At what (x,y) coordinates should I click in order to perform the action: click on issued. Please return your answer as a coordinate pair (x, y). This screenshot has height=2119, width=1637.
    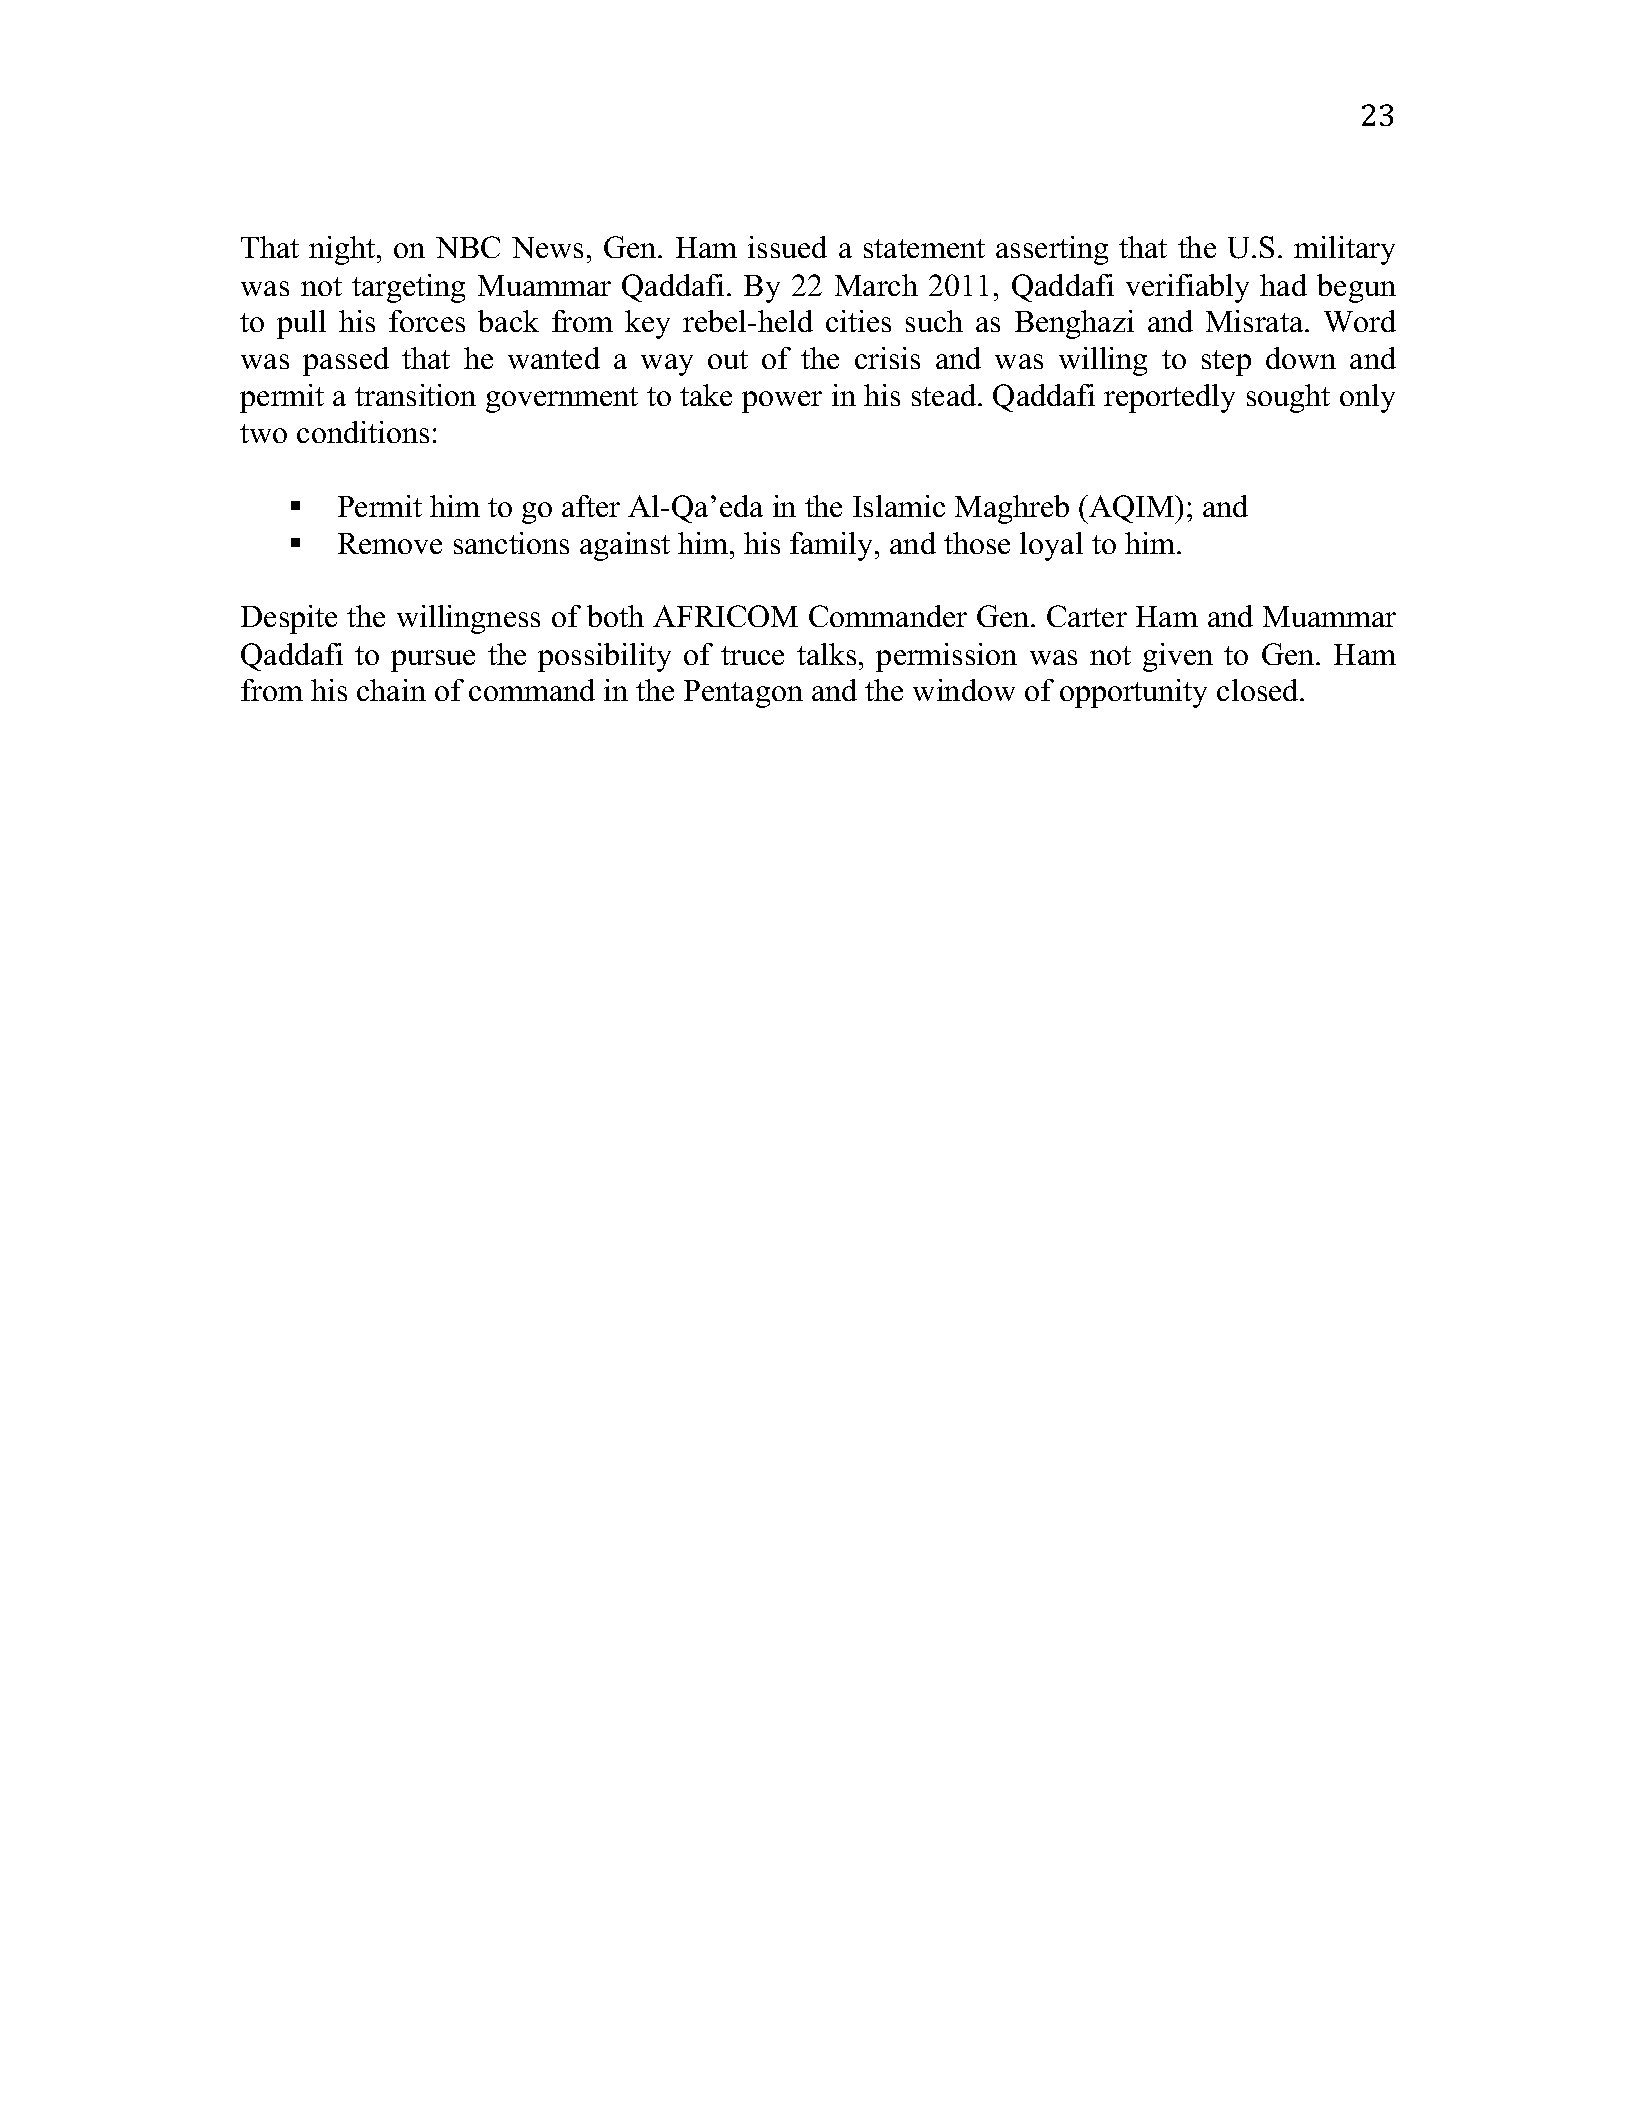
    Looking at the image, I should click on (787, 247).
